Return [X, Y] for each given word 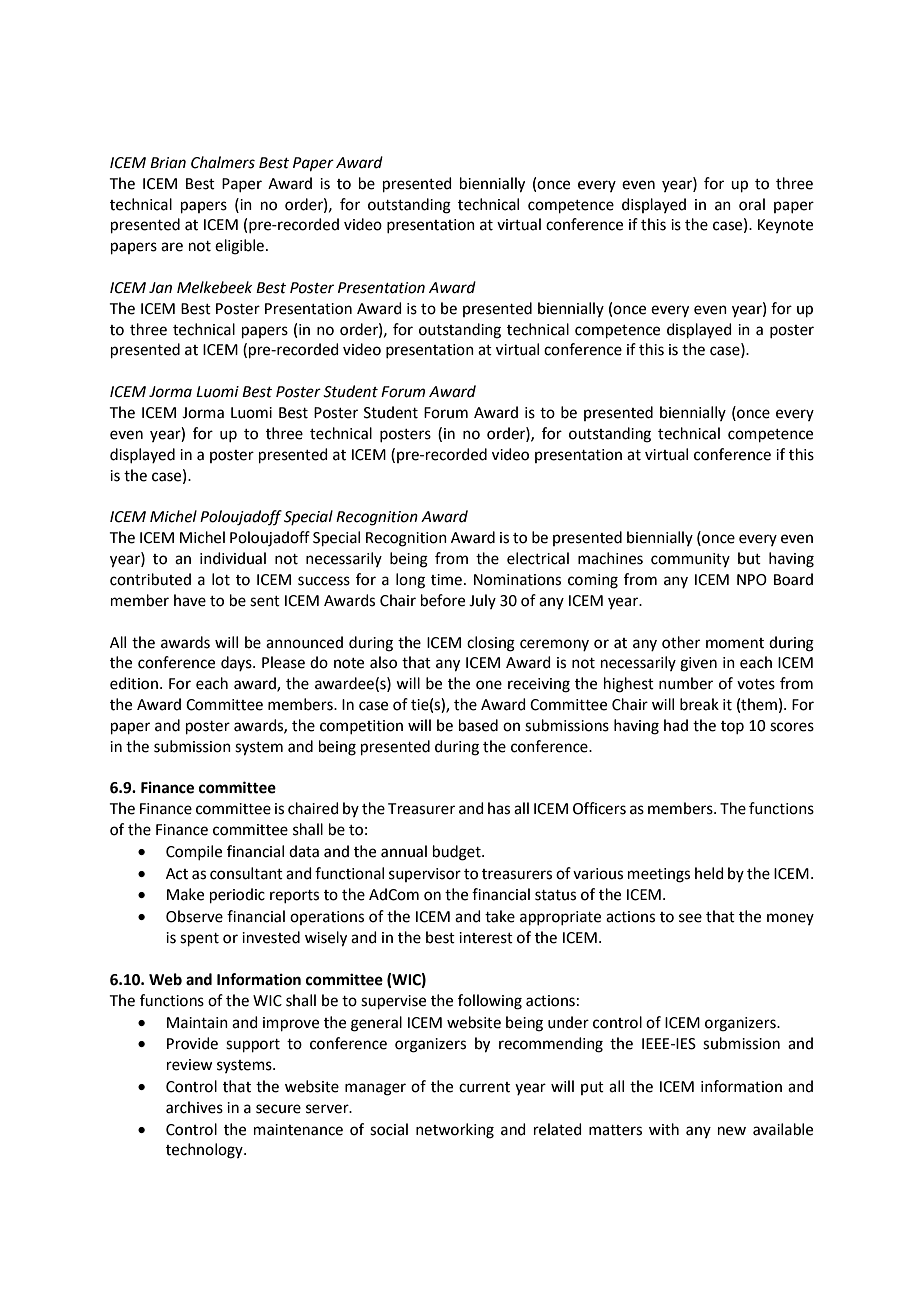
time [446, 580]
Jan [160, 288]
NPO [752, 580]
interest [486, 938]
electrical [538, 558]
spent [199, 939]
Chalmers [223, 162]
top [732, 727]
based [478, 725]
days [237, 663]
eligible [239, 247]
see [690, 918]
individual [233, 558]
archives [194, 1107]
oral [752, 204]
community [690, 560]
